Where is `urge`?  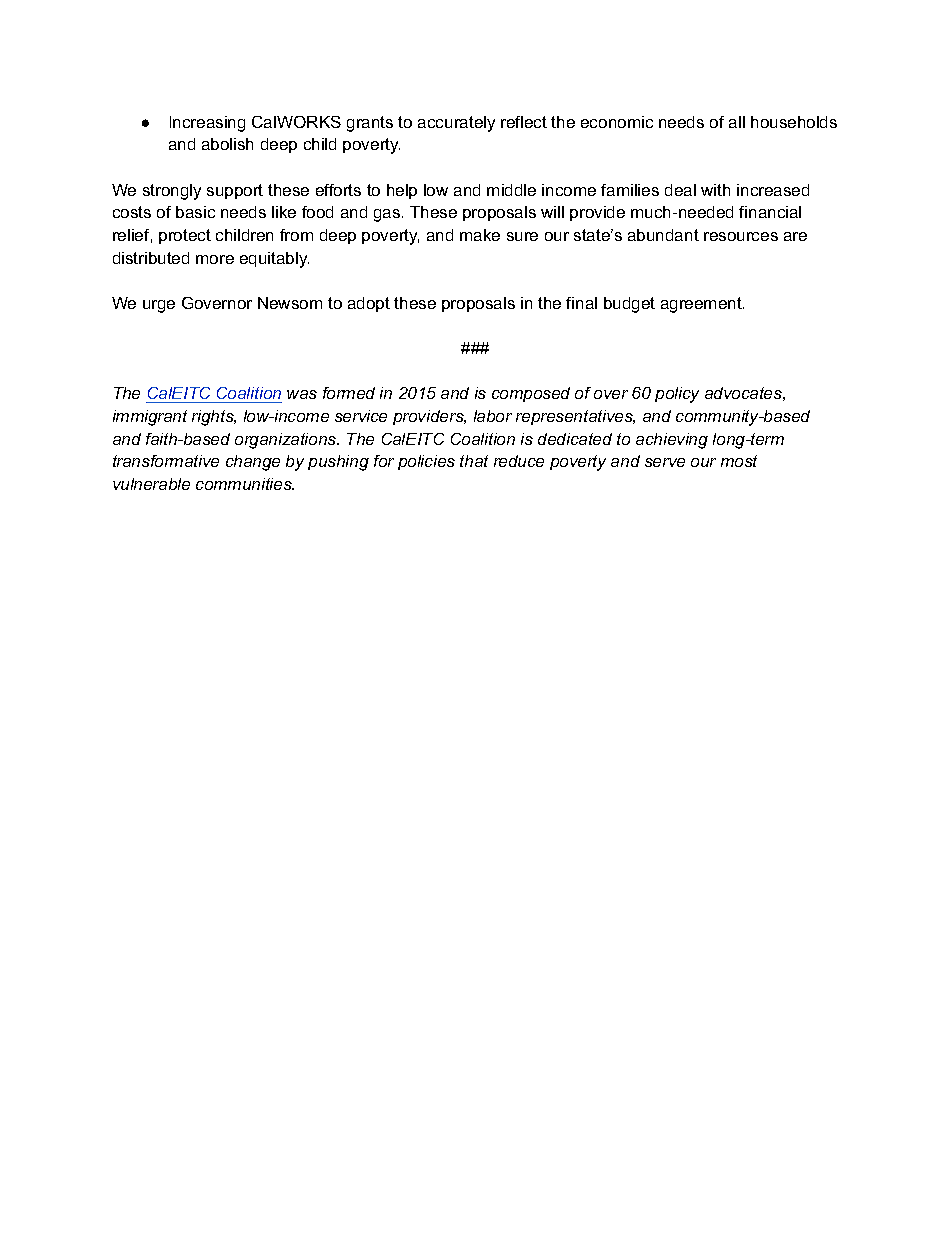
urge is located at coordinates (159, 306).
